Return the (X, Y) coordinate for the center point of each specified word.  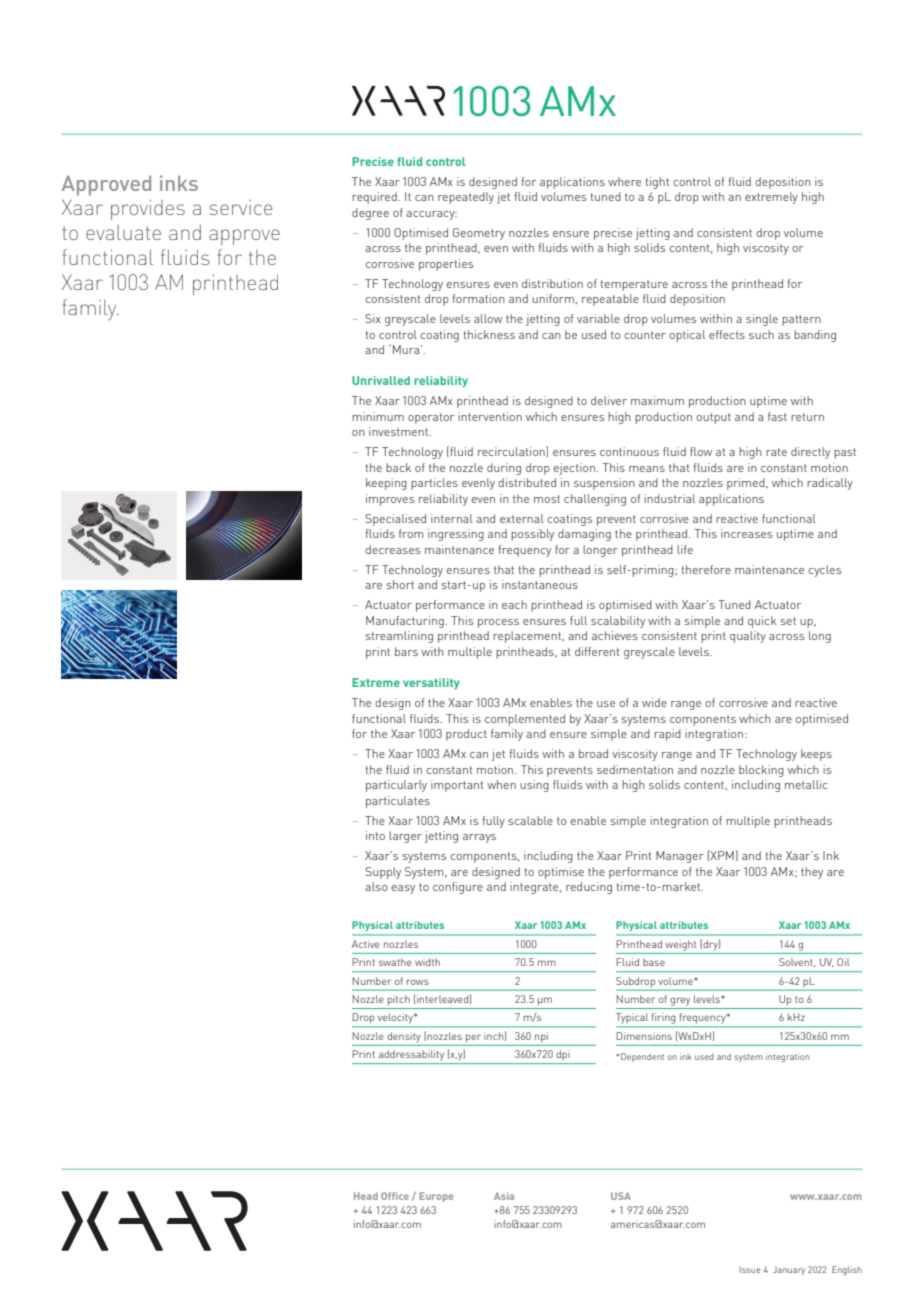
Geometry (479, 234)
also (376, 886)
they (812, 873)
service (241, 207)
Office (395, 1196)
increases (746, 533)
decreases (392, 549)
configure (458, 888)
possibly (532, 535)
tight (657, 183)
